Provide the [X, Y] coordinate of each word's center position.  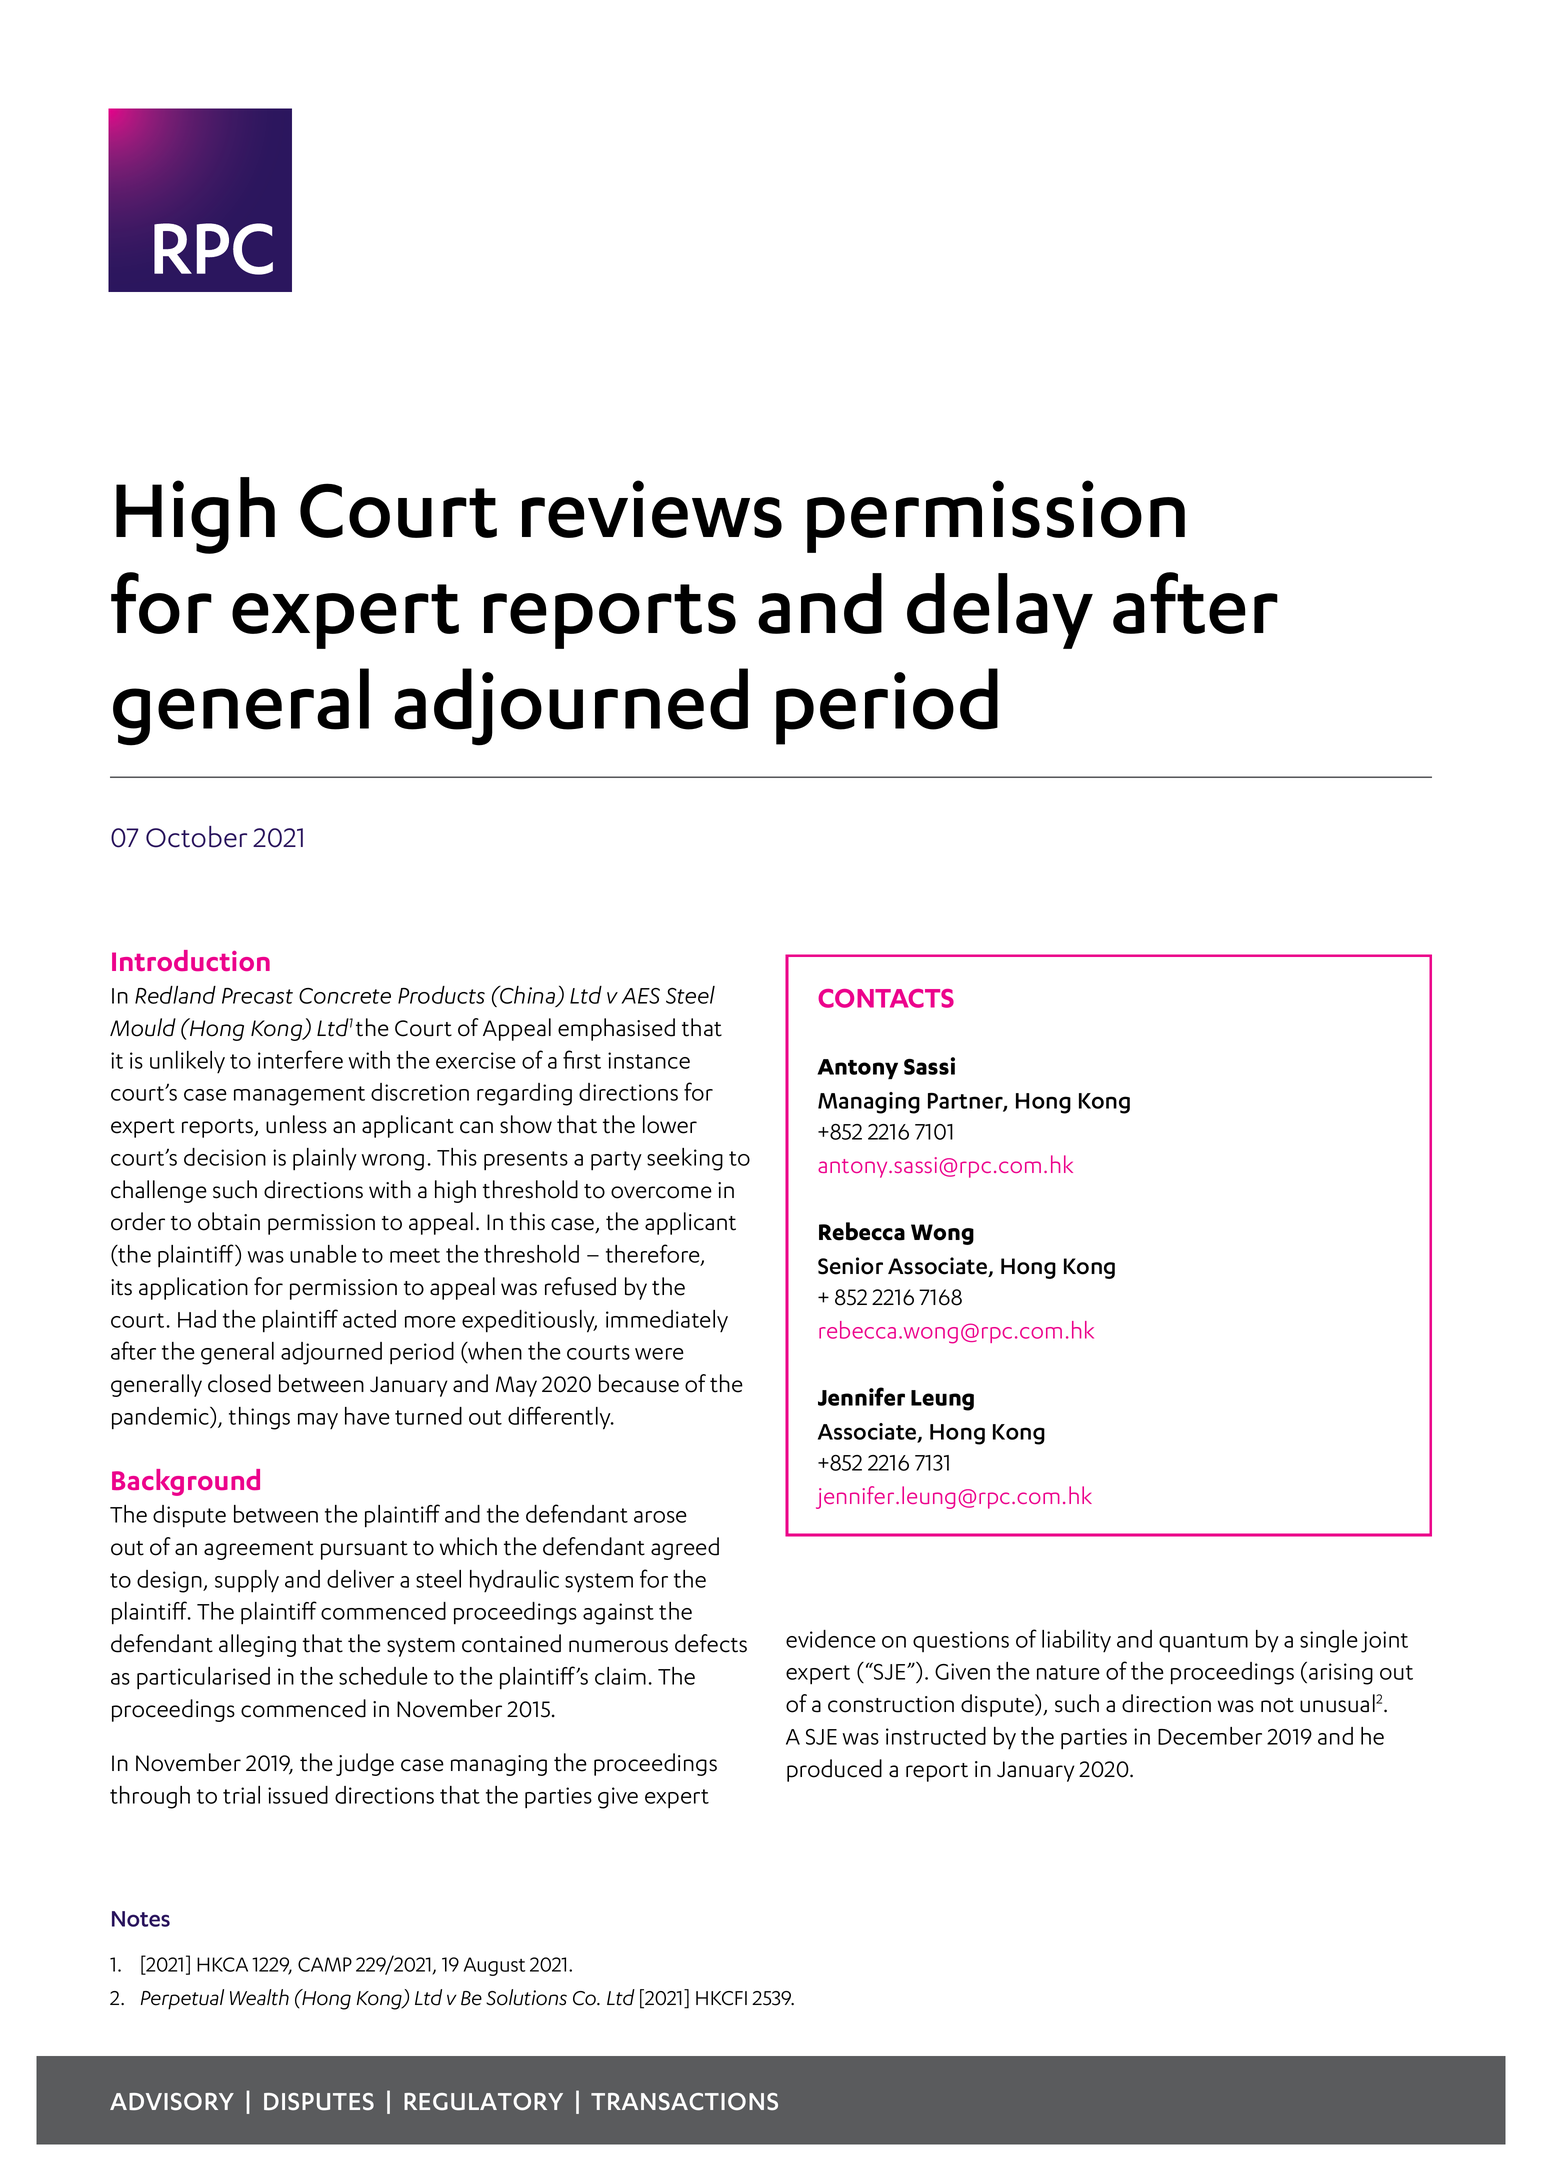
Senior [850, 1266]
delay [1000, 611]
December [1210, 1736]
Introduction [191, 960]
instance [649, 1060]
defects [711, 1643]
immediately [667, 1321]
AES [640, 996]
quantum [1203, 1642]
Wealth [259, 1997]
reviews [652, 509]
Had [197, 1319]
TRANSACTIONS [684, 2101]
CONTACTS [886, 998]
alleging [257, 1645]
